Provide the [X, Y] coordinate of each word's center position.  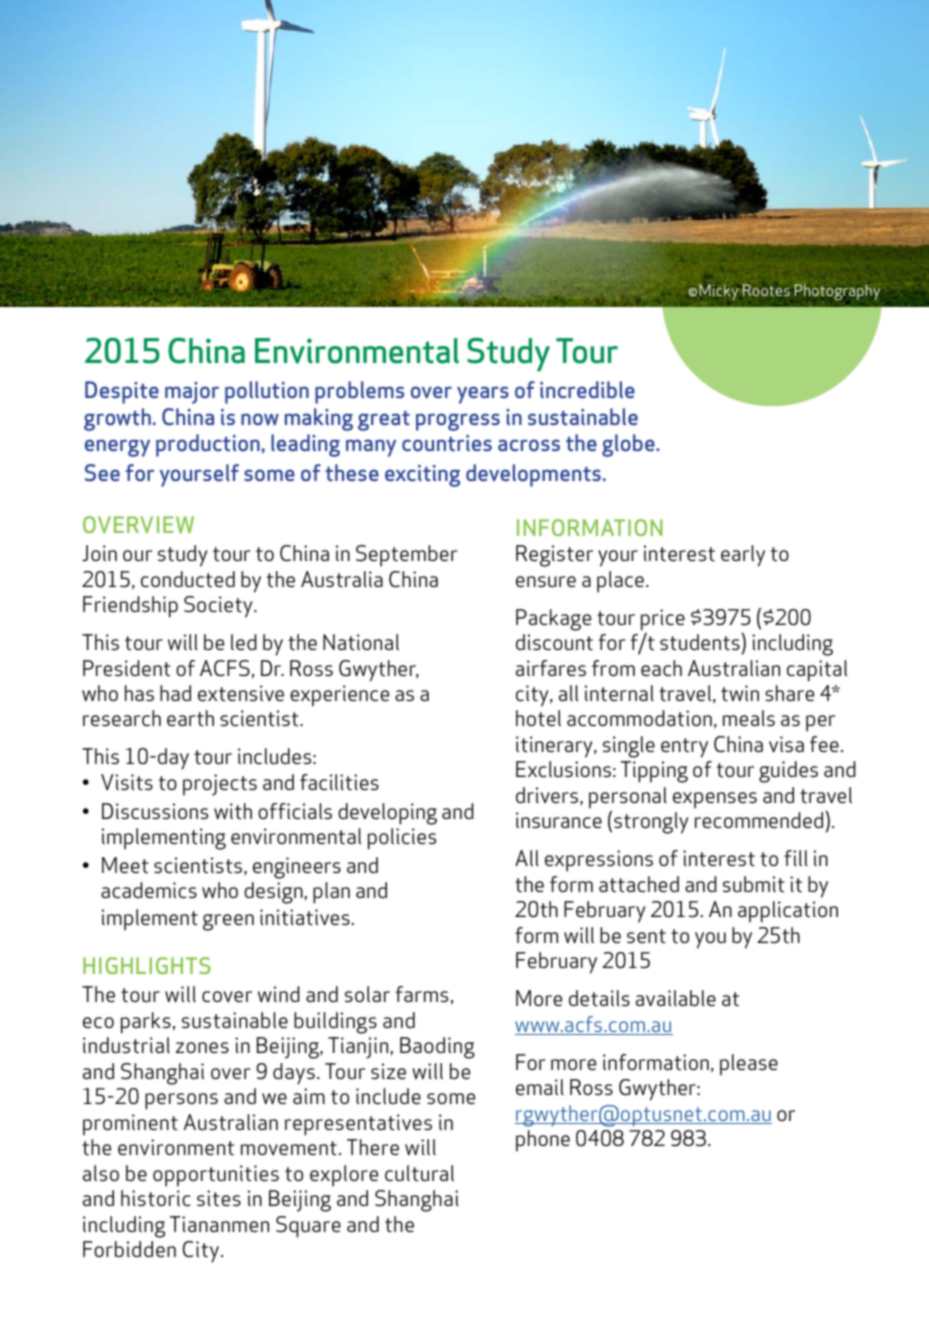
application [788, 912]
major [192, 393]
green [228, 922]
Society [219, 607]
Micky [718, 292]
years [483, 395]
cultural [419, 1173]
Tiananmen [219, 1224]
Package [553, 620]
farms [421, 994]
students [701, 641]
